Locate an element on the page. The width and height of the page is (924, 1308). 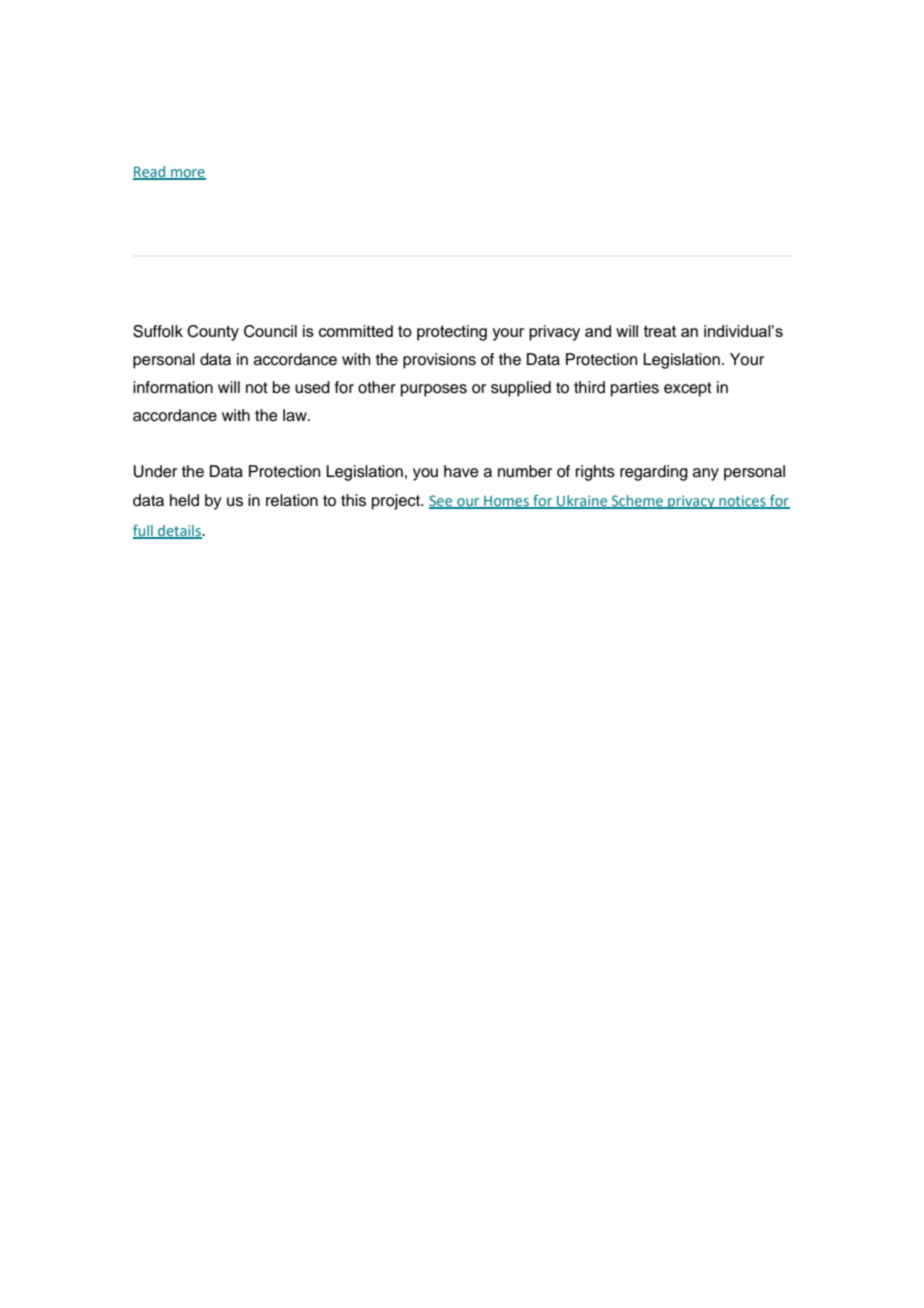
Scheme is located at coordinates (637, 501).
